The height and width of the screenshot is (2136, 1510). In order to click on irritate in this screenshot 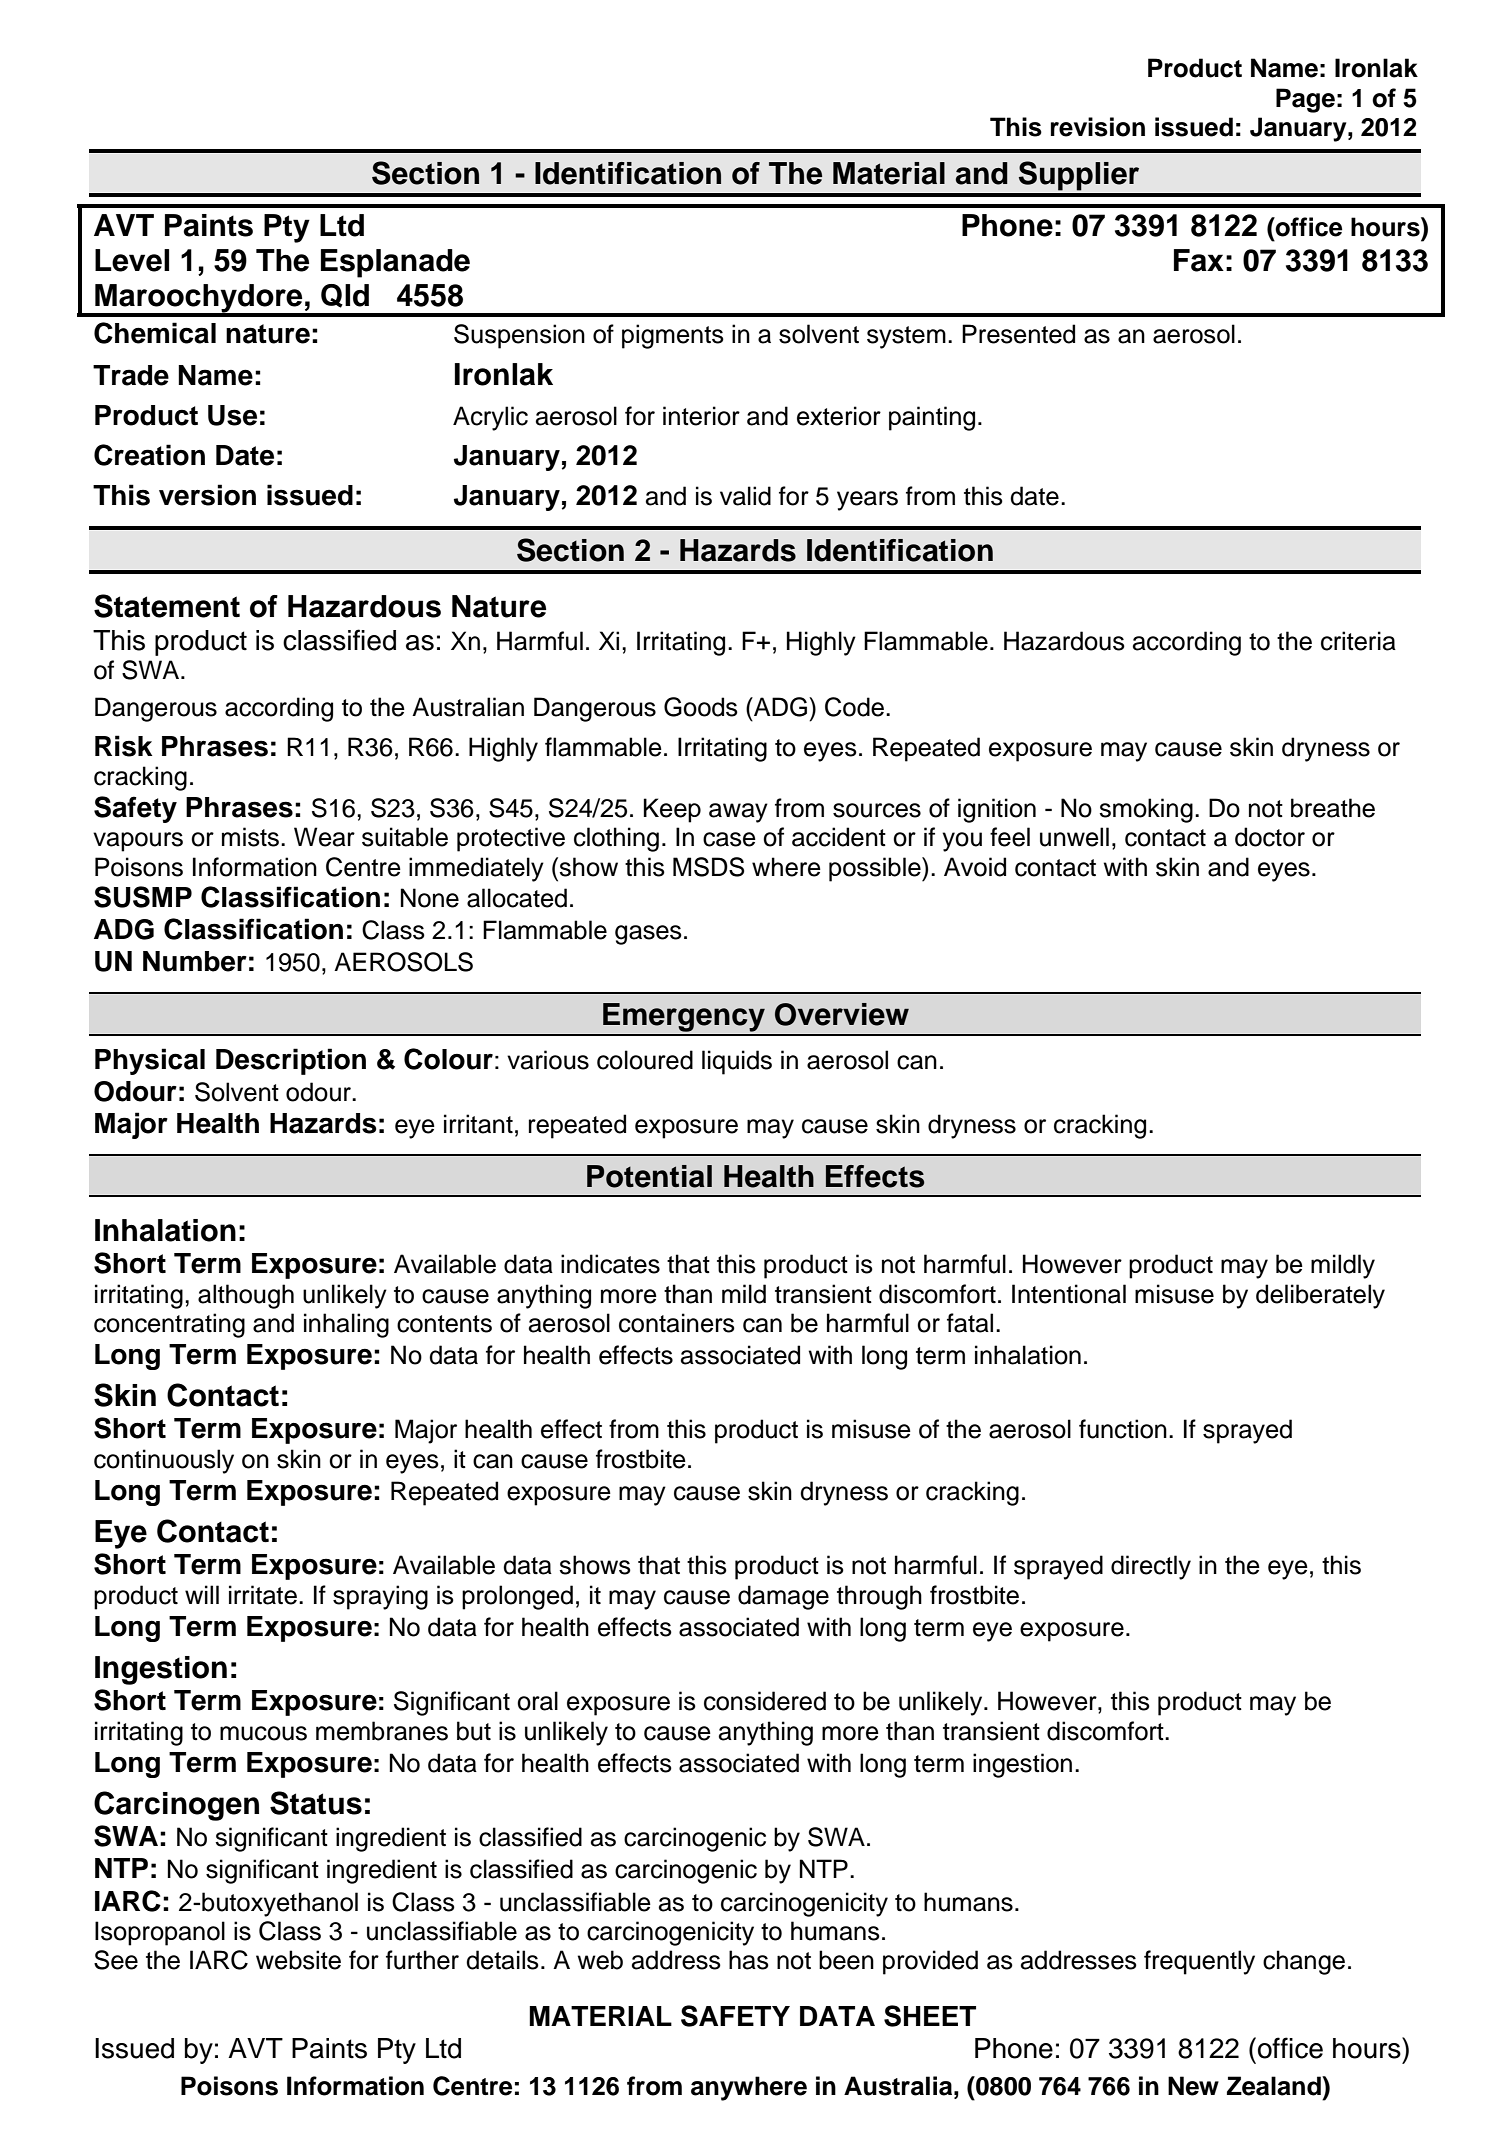, I will do `click(263, 1595)`.
